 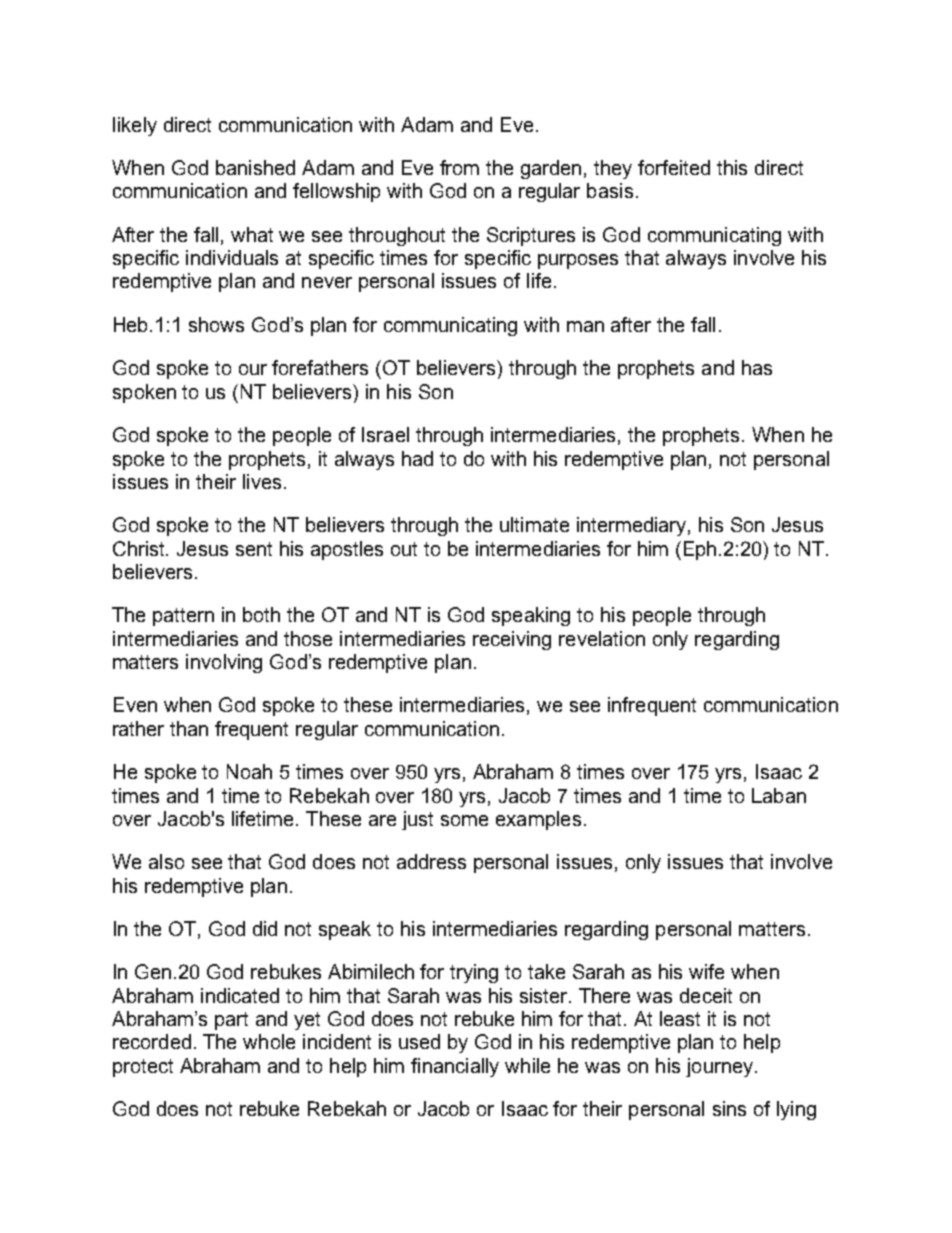 What do you see at coordinates (455, 1067) in the image?
I see `financially` at bounding box center [455, 1067].
